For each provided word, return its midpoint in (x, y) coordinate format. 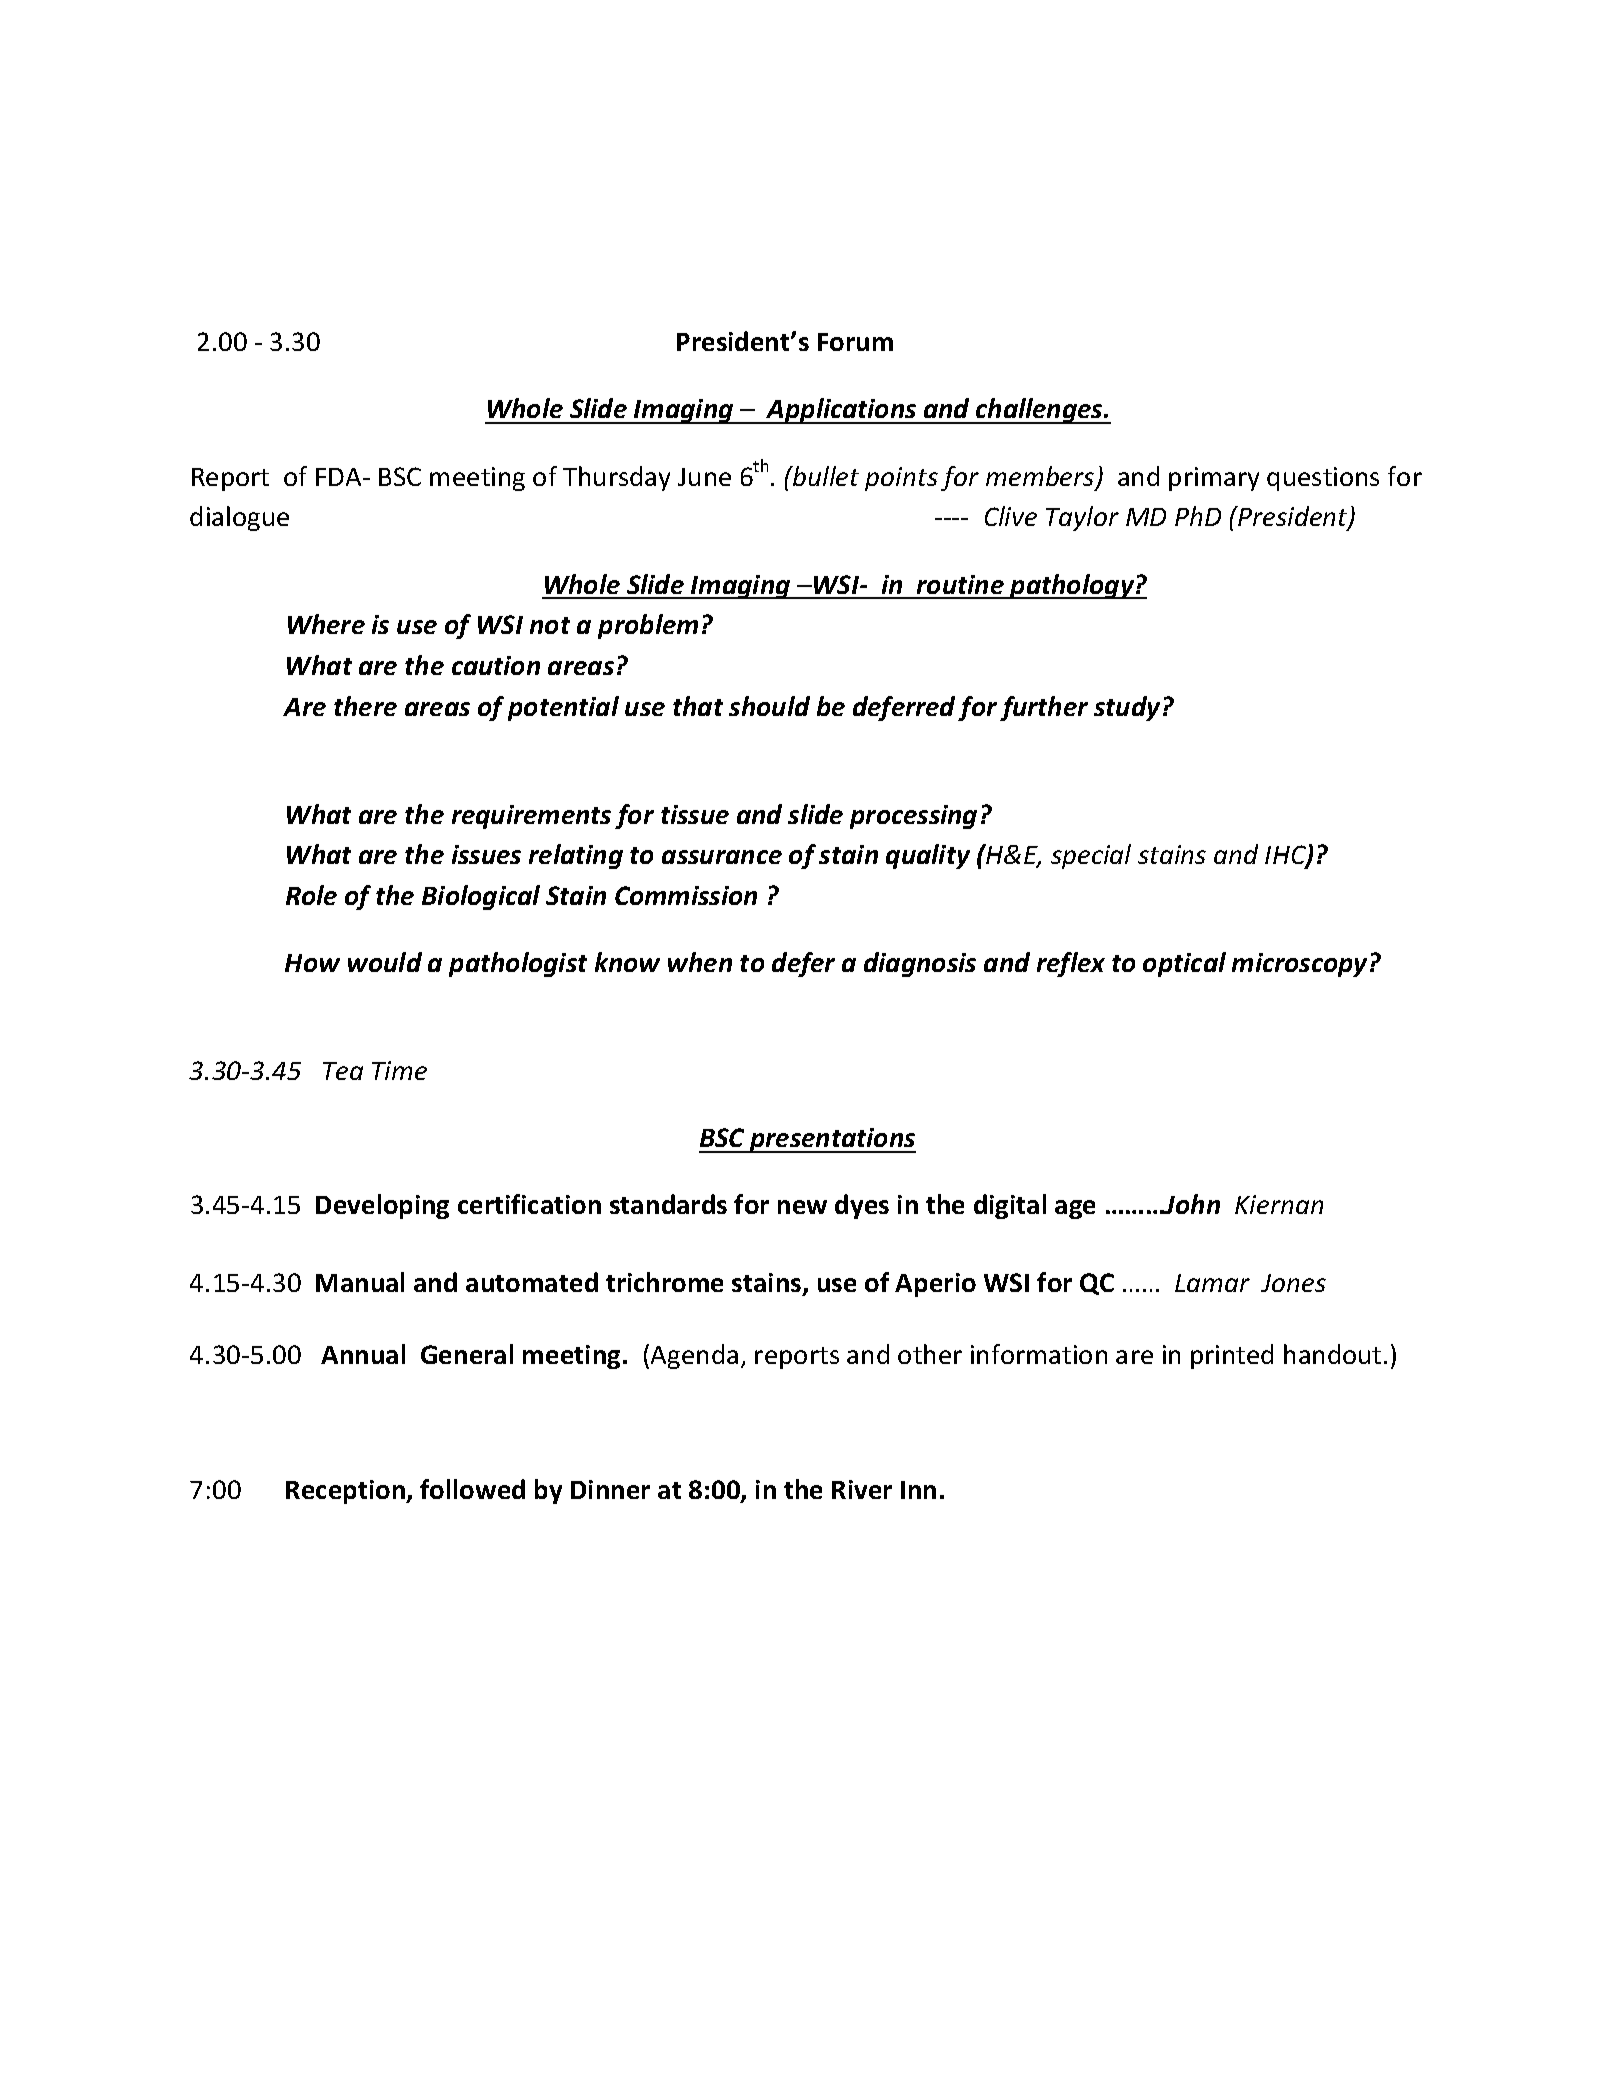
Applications (841, 411)
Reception (346, 1492)
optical (1184, 964)
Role (311, 895)
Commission (686, 895)
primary (1214, 479)
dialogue (239, 518)
